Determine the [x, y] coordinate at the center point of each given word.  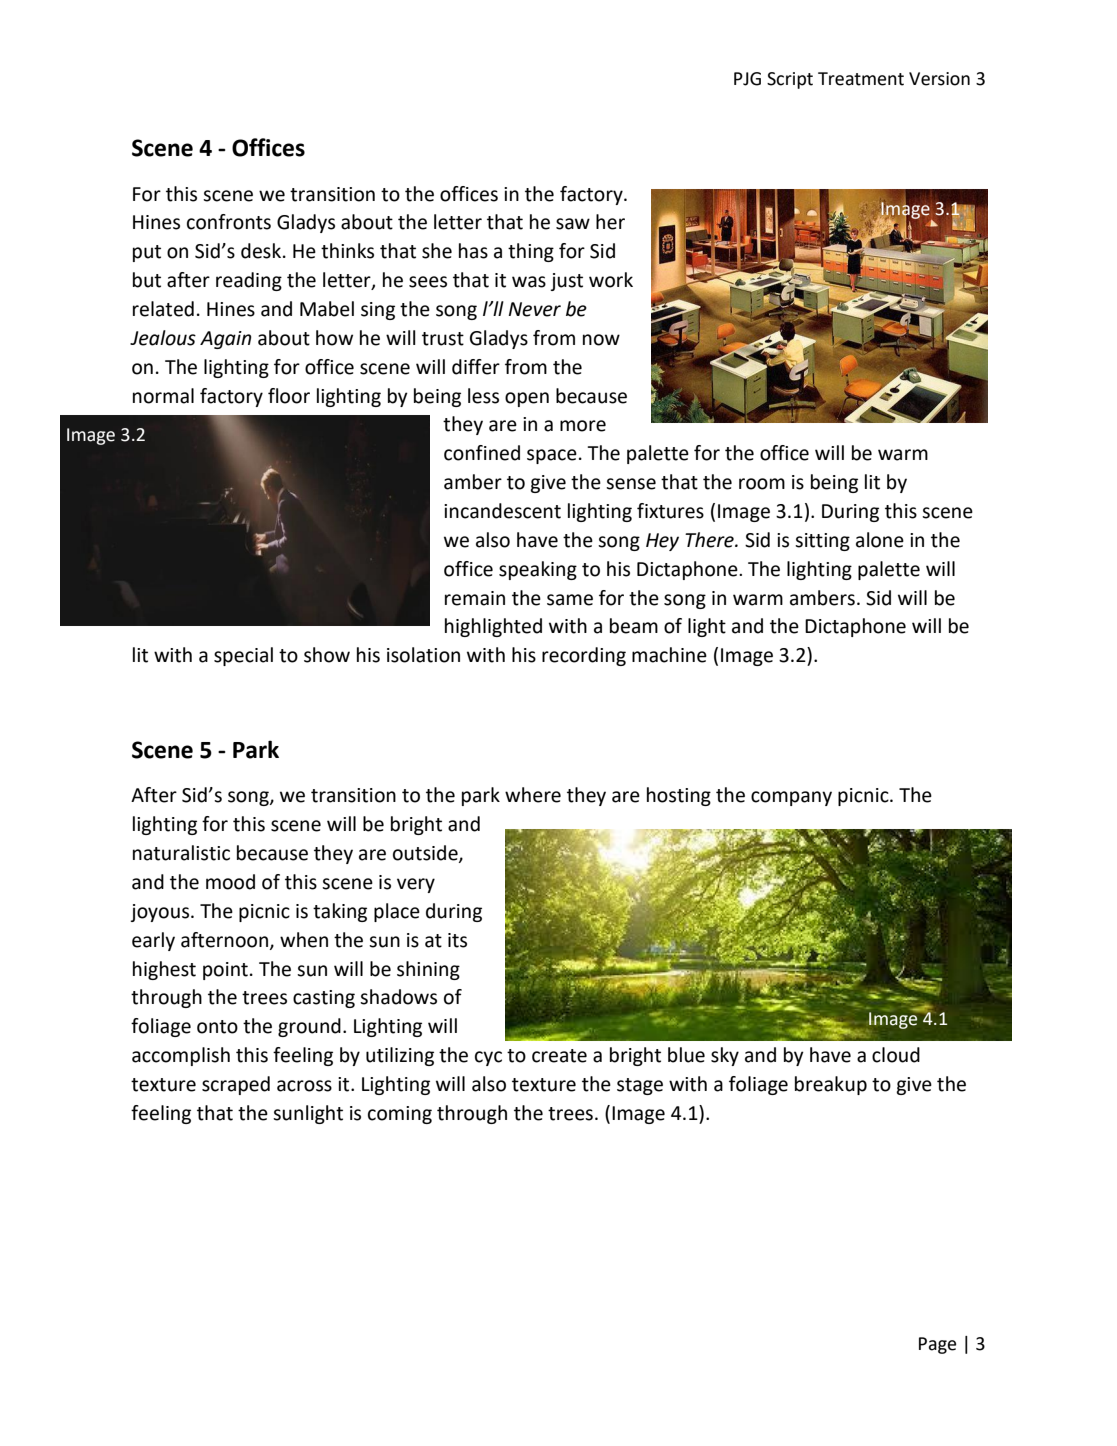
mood [230, 882]
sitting [822, 542]
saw [573, 224]
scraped [236, 1085]
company [791, 798]
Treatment [861, 79]
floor [289, 396]
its [457, 940]
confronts [229, 222]
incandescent [502, 511]
